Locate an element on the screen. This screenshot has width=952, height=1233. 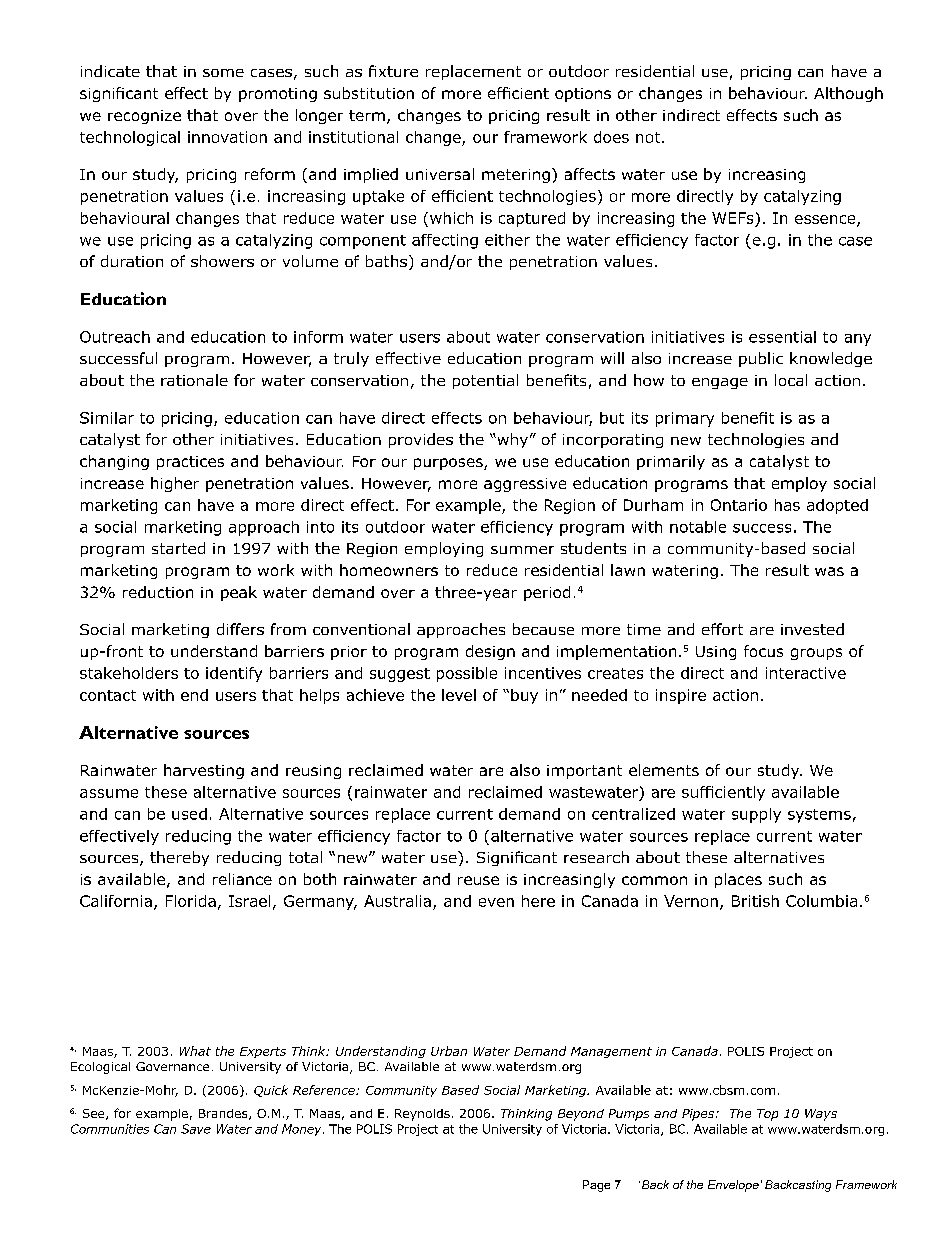
practices is located at coordinates (190, 463).
